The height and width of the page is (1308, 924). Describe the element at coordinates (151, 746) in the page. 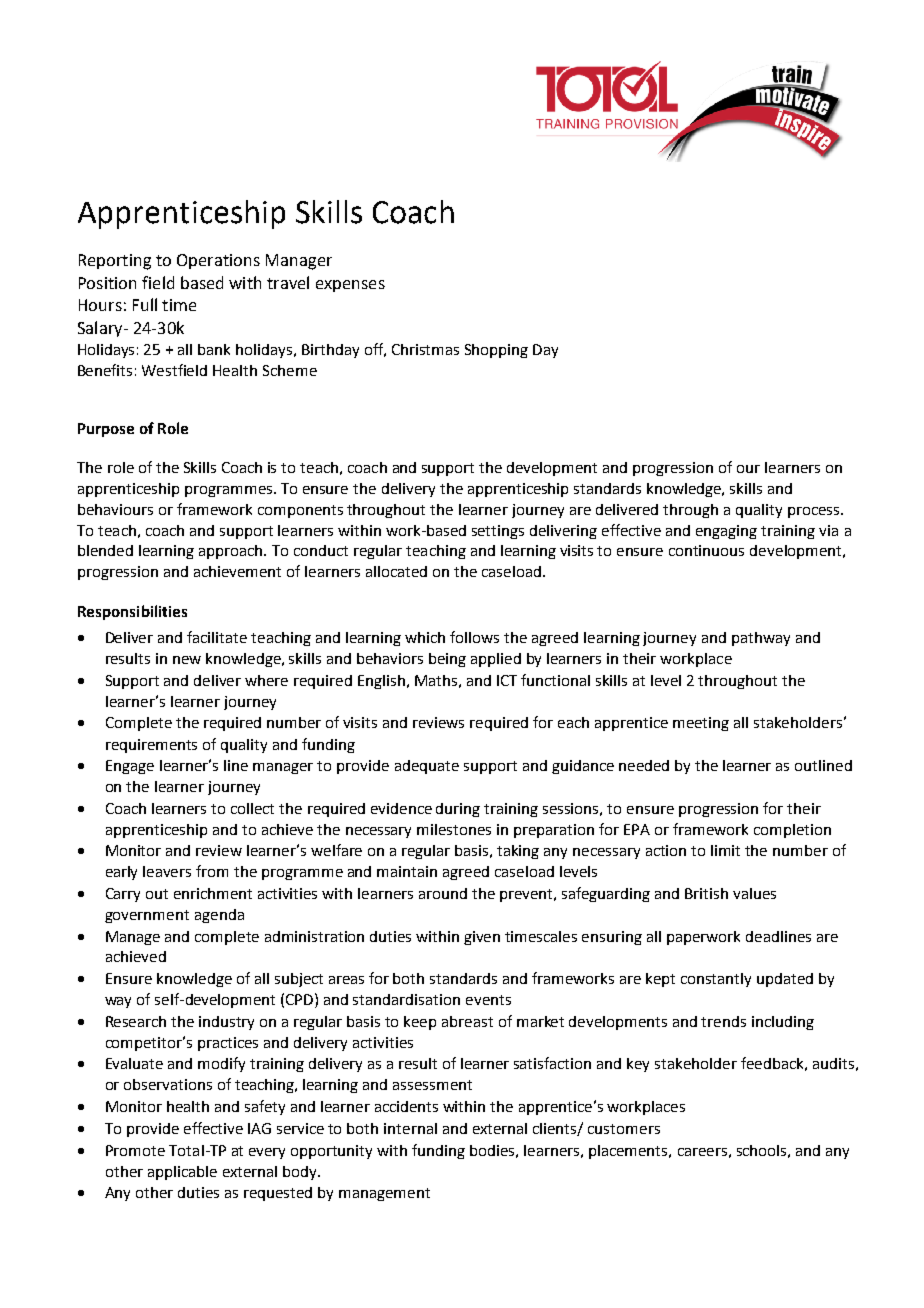

I see `requirements` at that location.
